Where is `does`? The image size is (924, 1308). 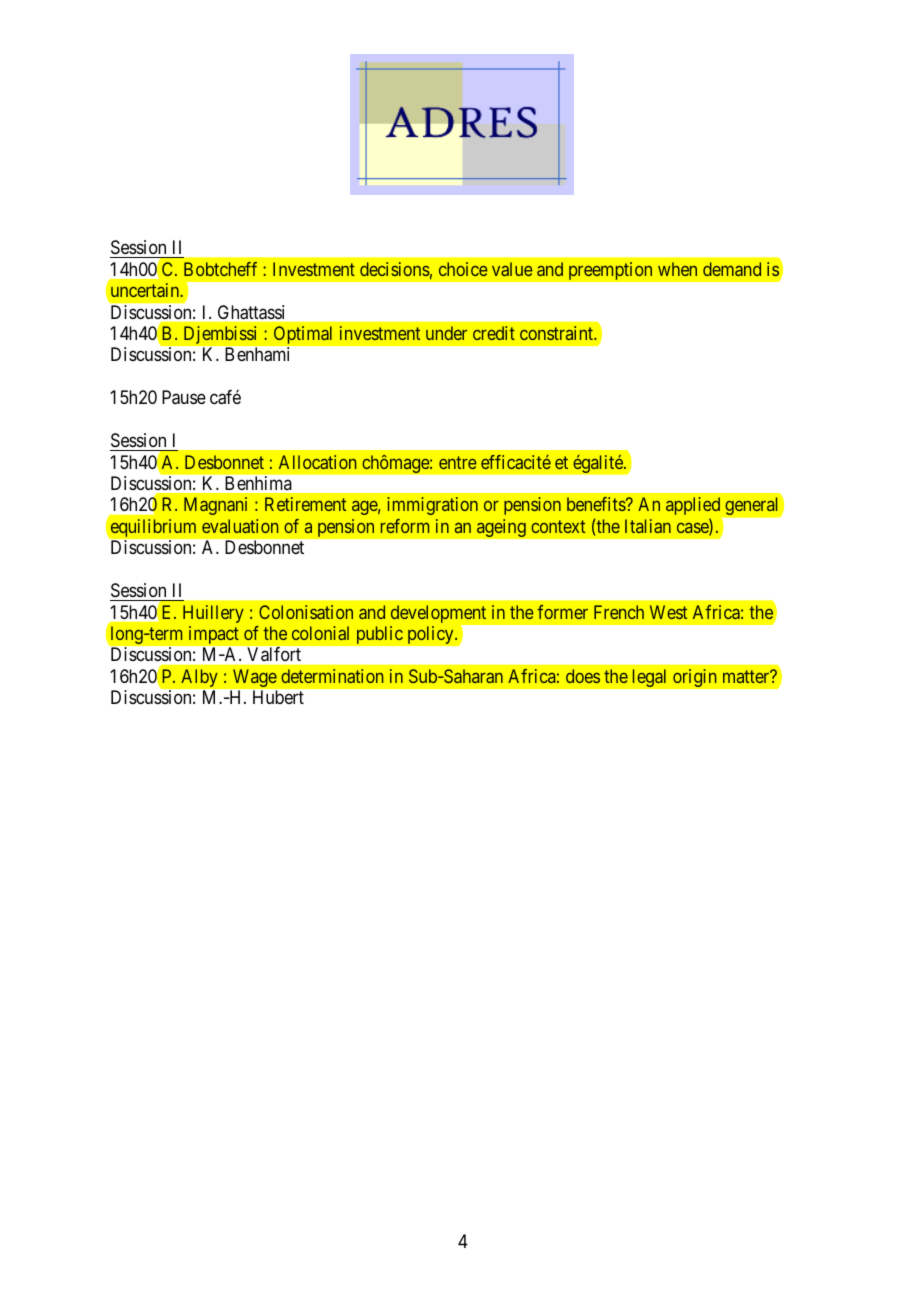 does is located at coordinates (583, 676).
